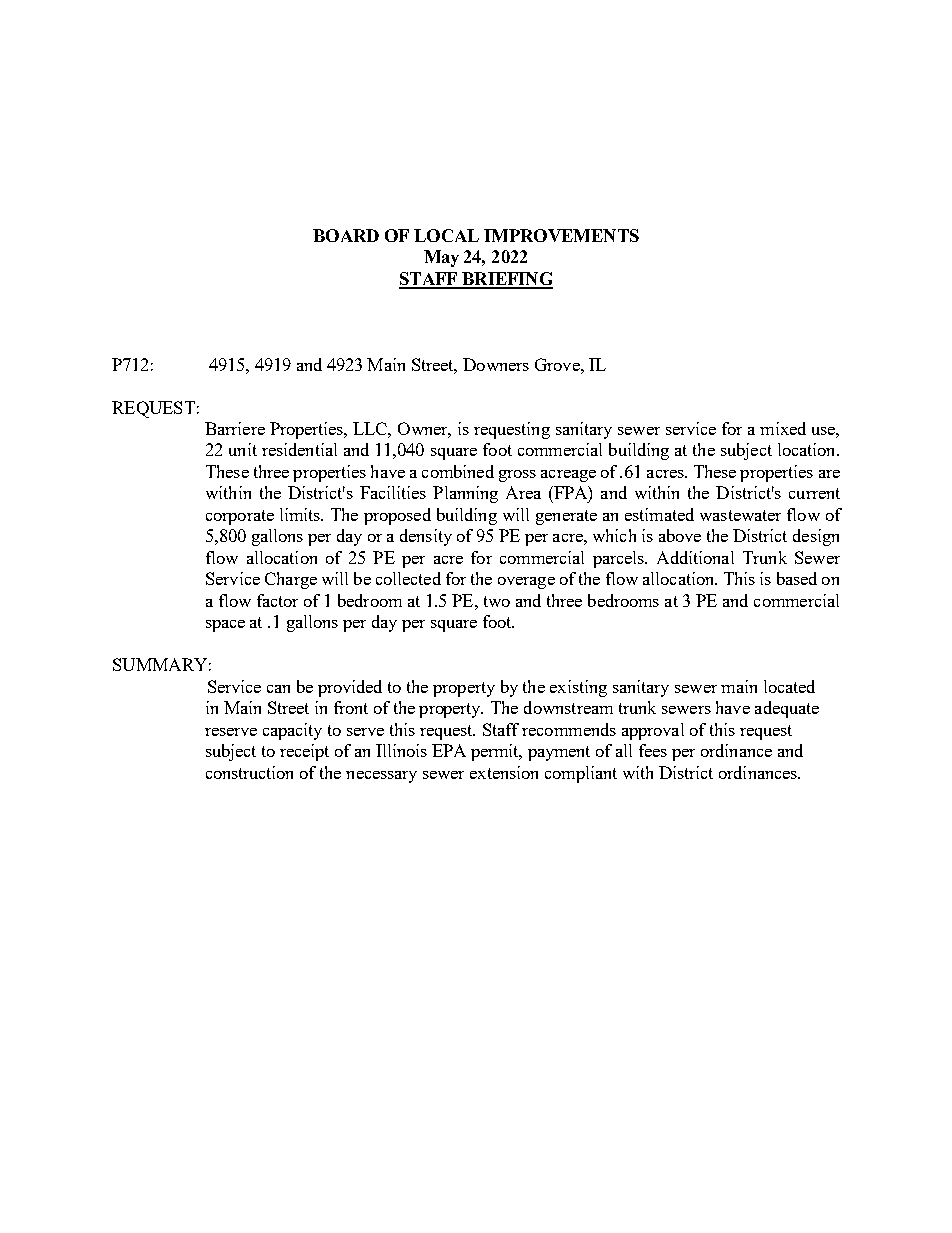 This image has width=952, height=1233. I want to click on receipt, so click(304, 752).
